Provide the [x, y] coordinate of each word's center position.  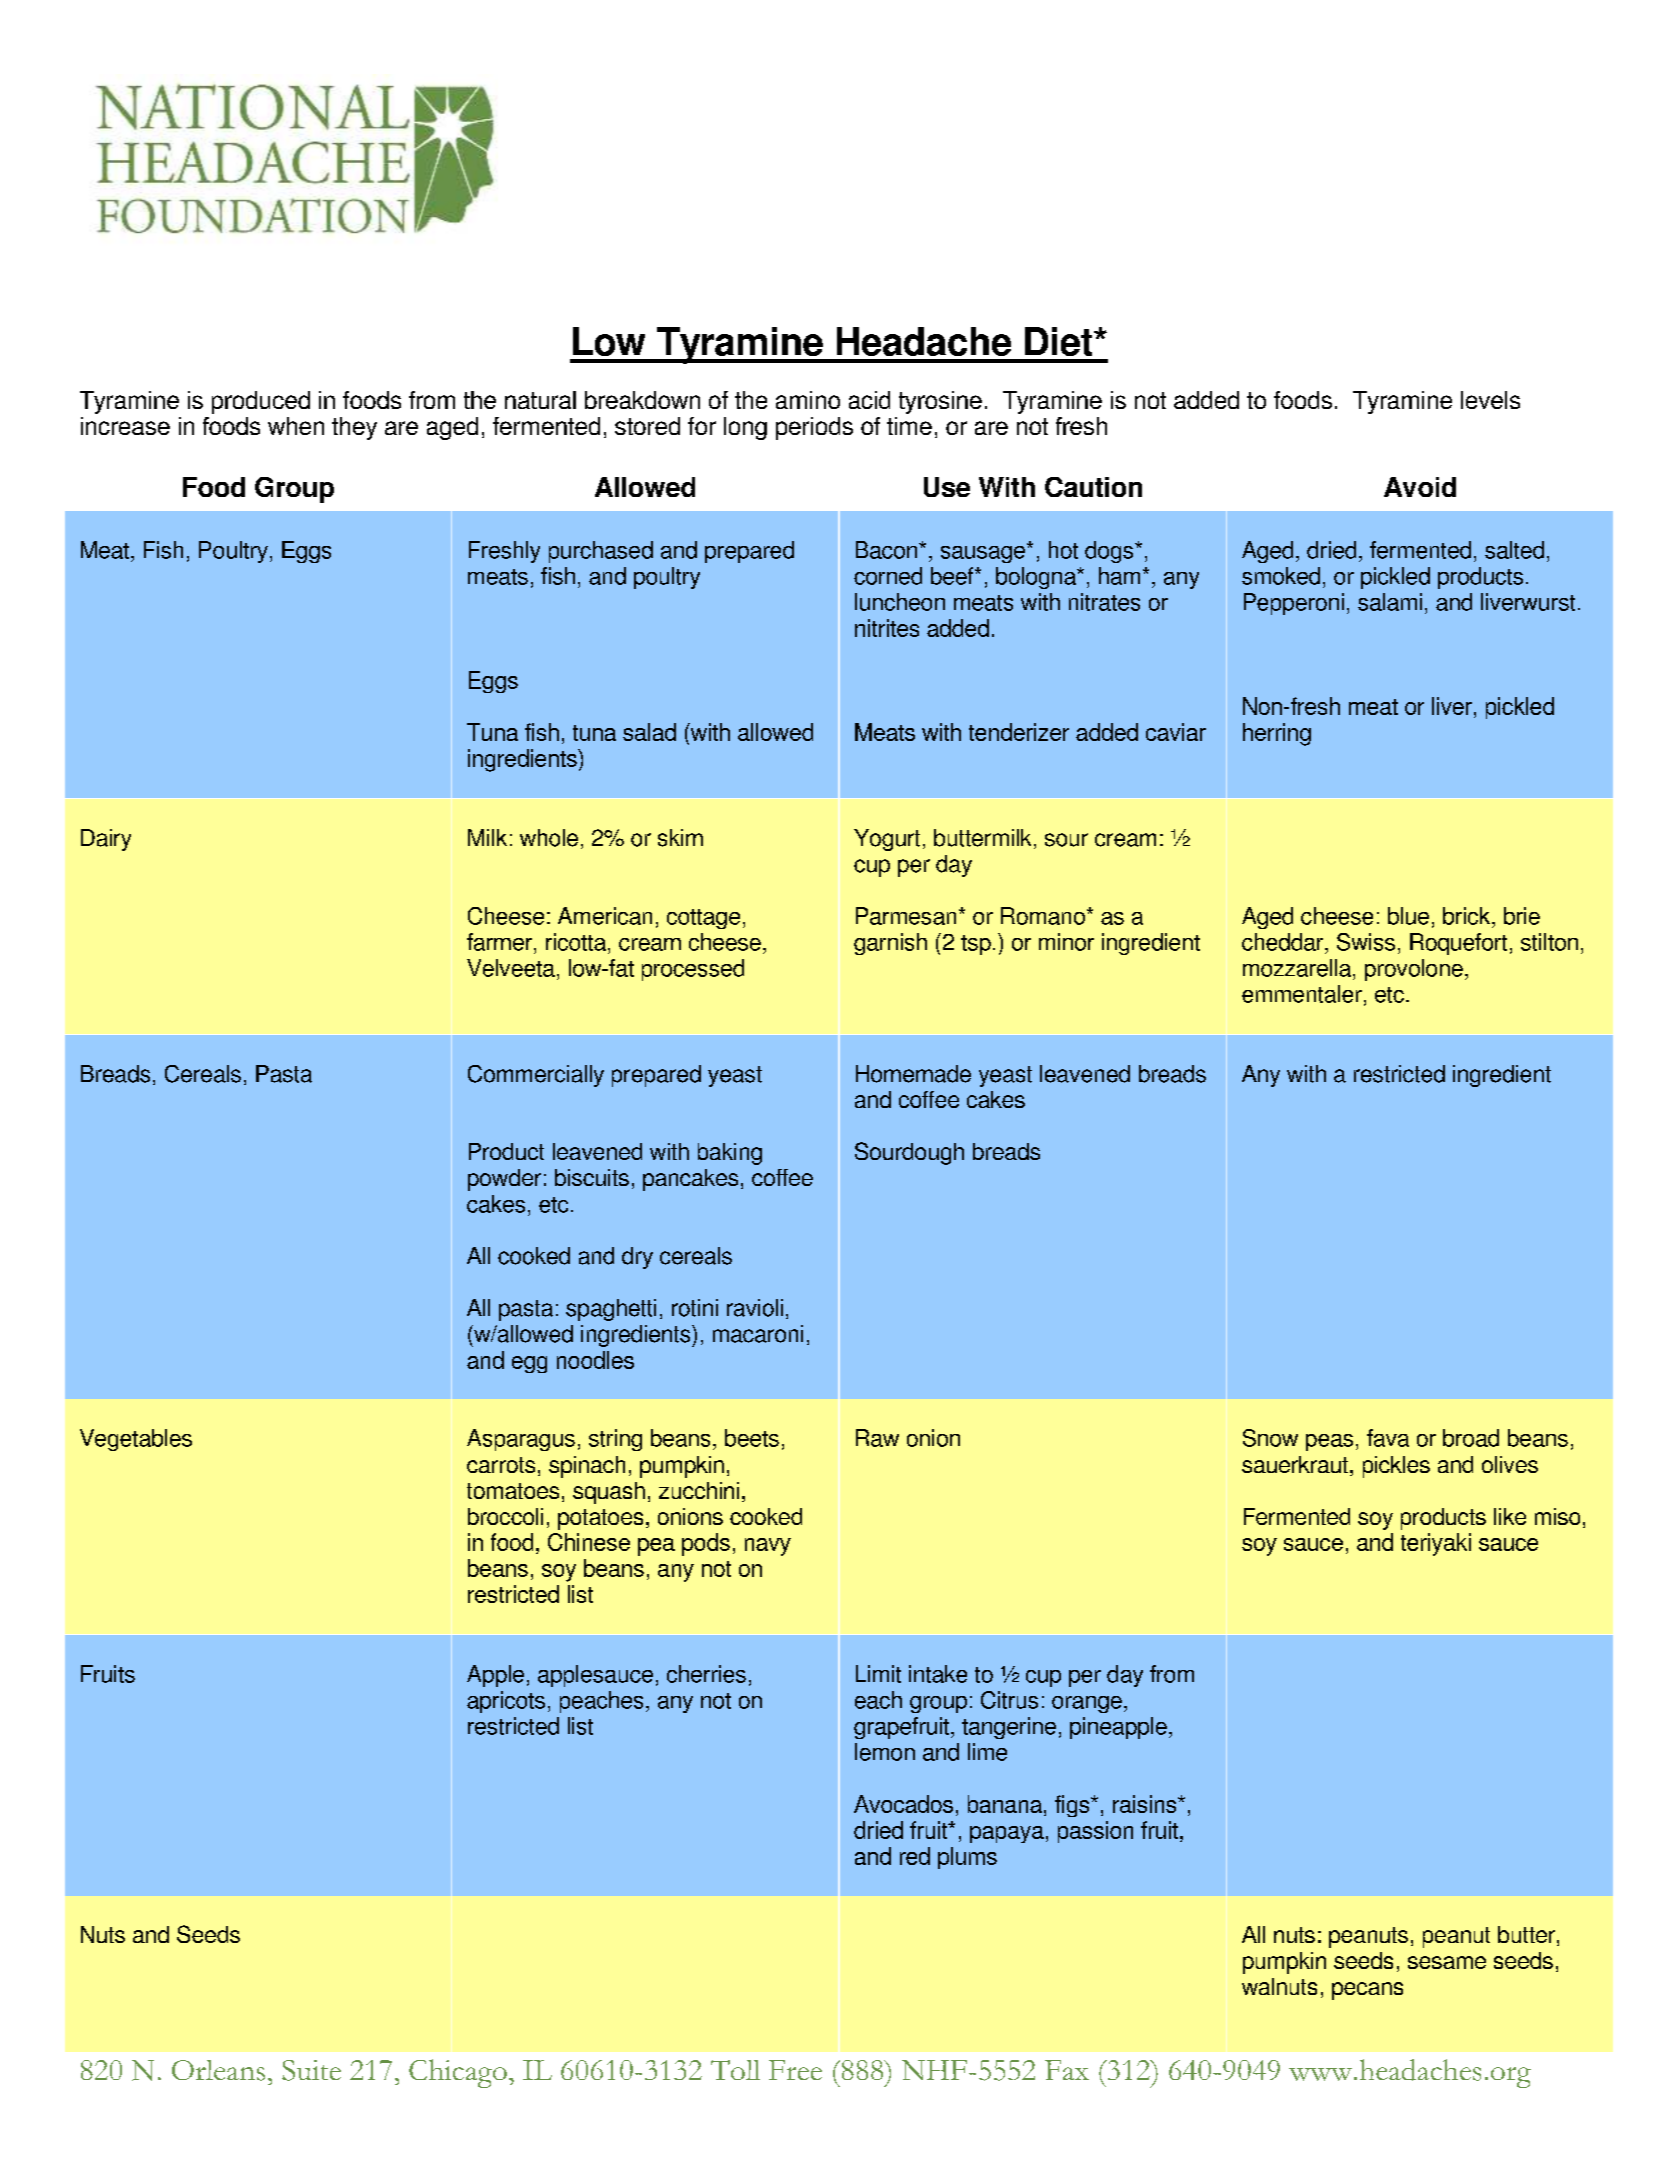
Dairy [106, 840]
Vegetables [136, 1440]
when [296, 426]
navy [768, 1547]
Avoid [1420, 487]
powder [504, 1180]
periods [814, 428]
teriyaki [1436, 1544]
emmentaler [1302, 994]
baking [730, 1154]
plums [967, 1858]
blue [1408, 916]
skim [680, 838]
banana [1005, 1804]
